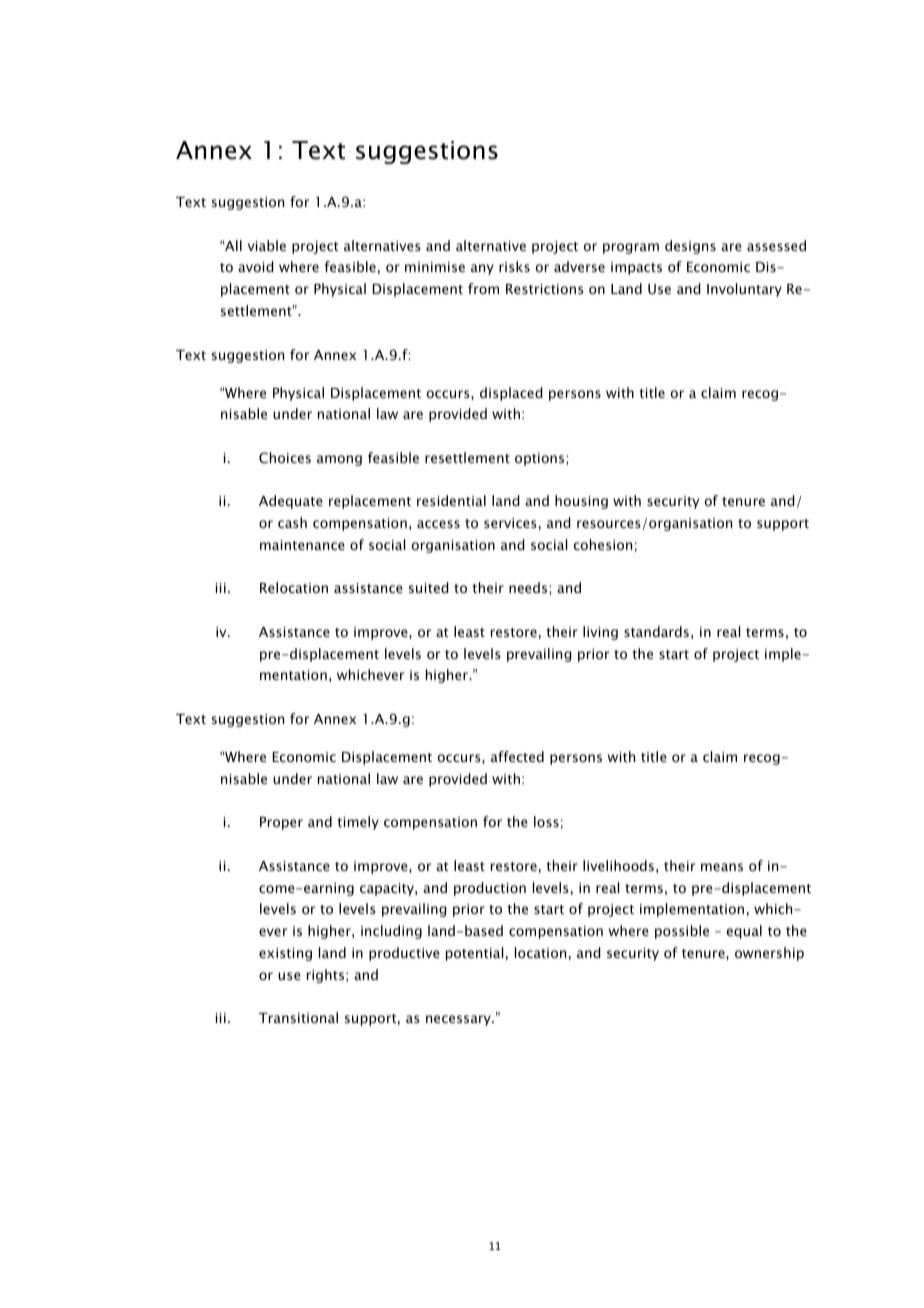 This page has height=1308, width=924. Describe the element at coordinates (529, 587) in the page. I see `needs` at that location.
